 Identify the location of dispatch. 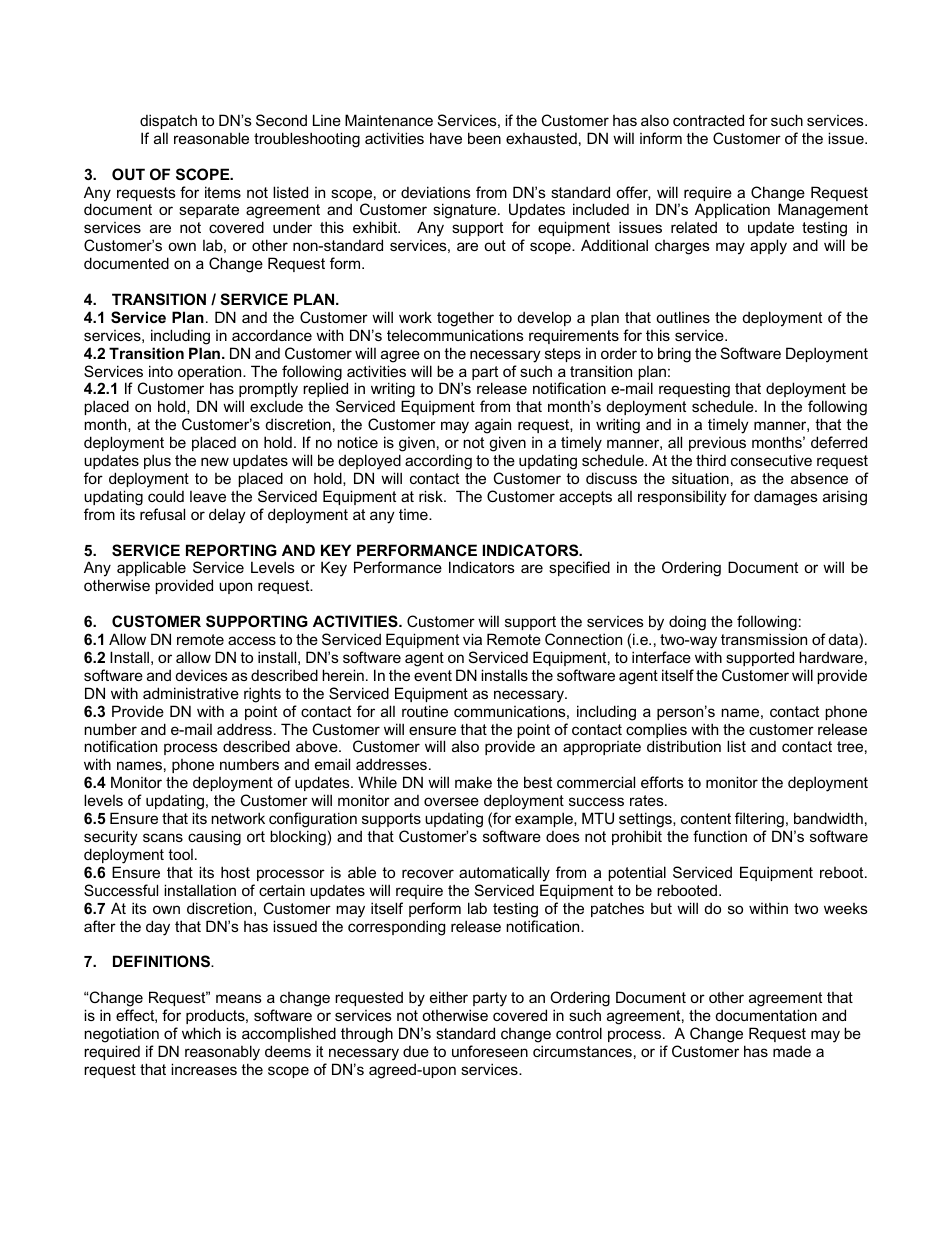
(168, 121).
